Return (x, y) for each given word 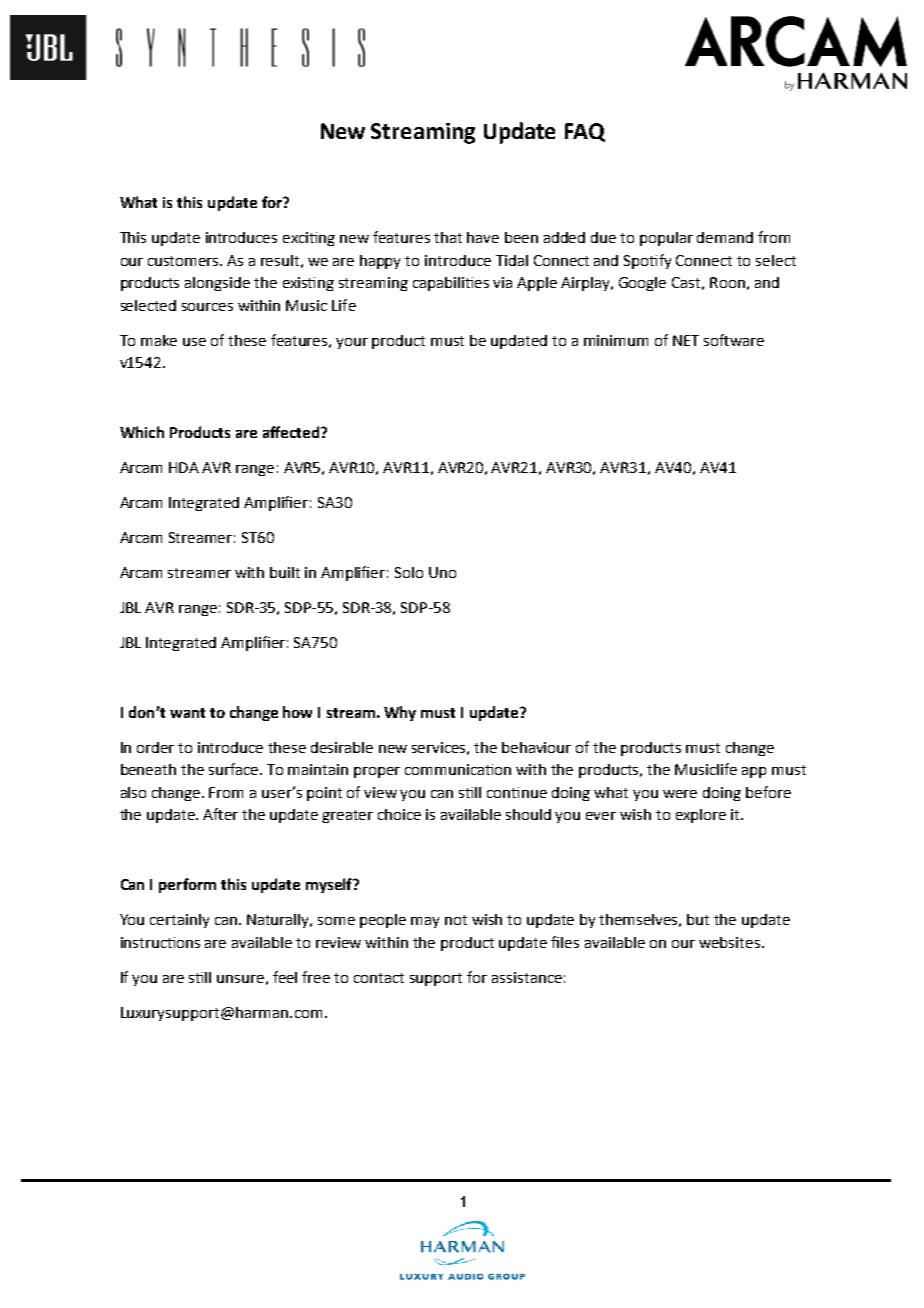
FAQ (585, 132)
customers (185, 261)
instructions (160, 942)
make (159, 340)
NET (686, 340)
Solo (409, 572)
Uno (442, 572)
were (680, 794)
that (448, 237)
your (352, 343)
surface (235, 769)
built (285, 572)
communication (458, 769)
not (456, 920)
